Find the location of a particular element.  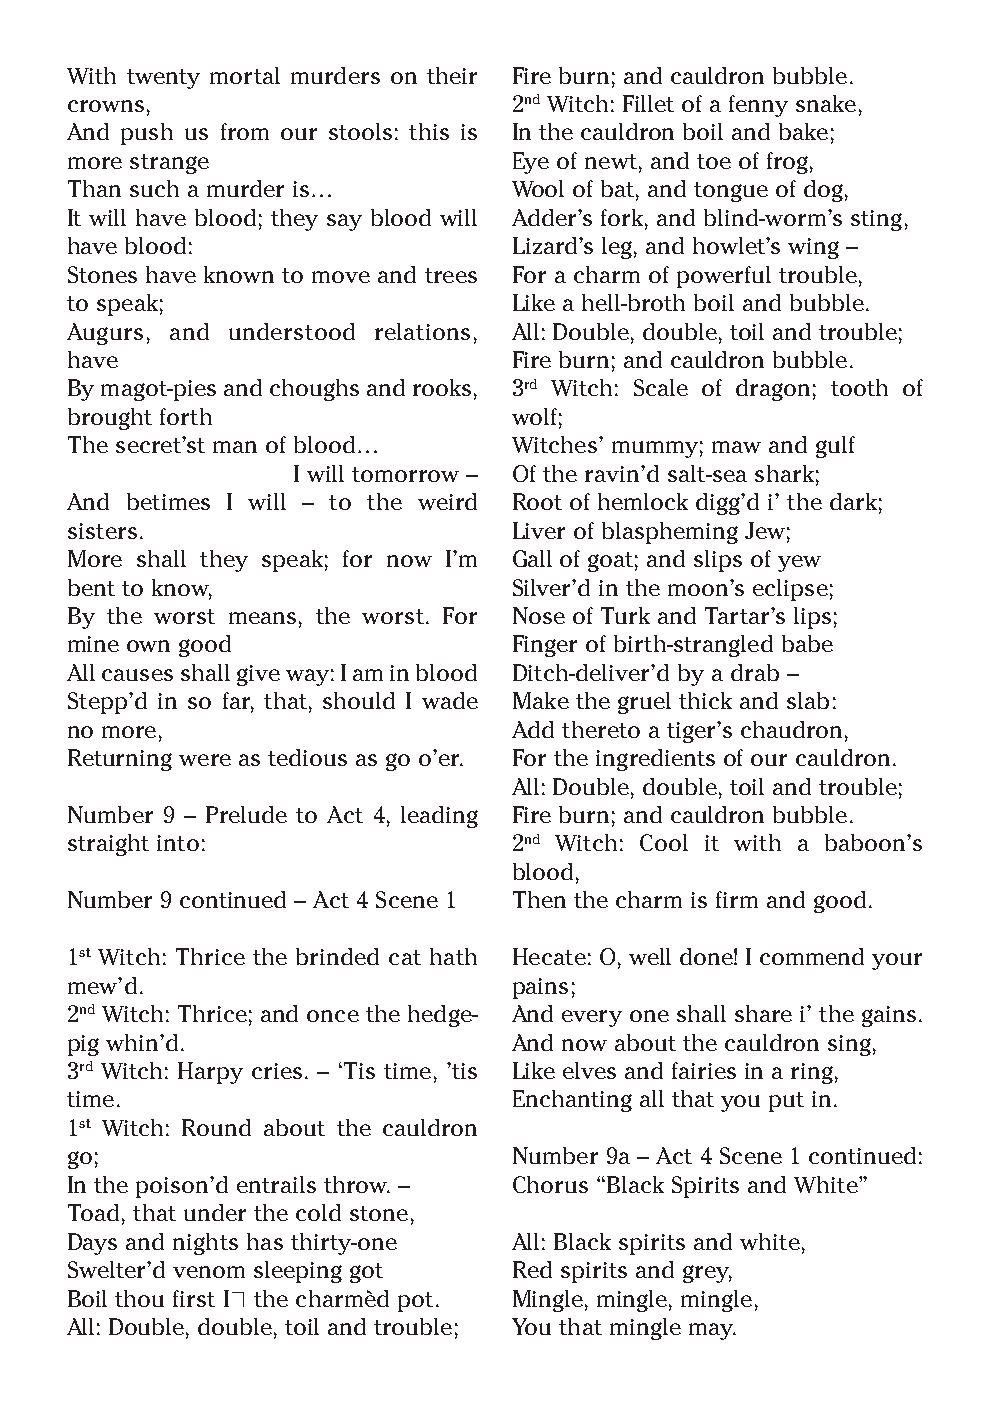

into is located at coordinates (178, 843).
